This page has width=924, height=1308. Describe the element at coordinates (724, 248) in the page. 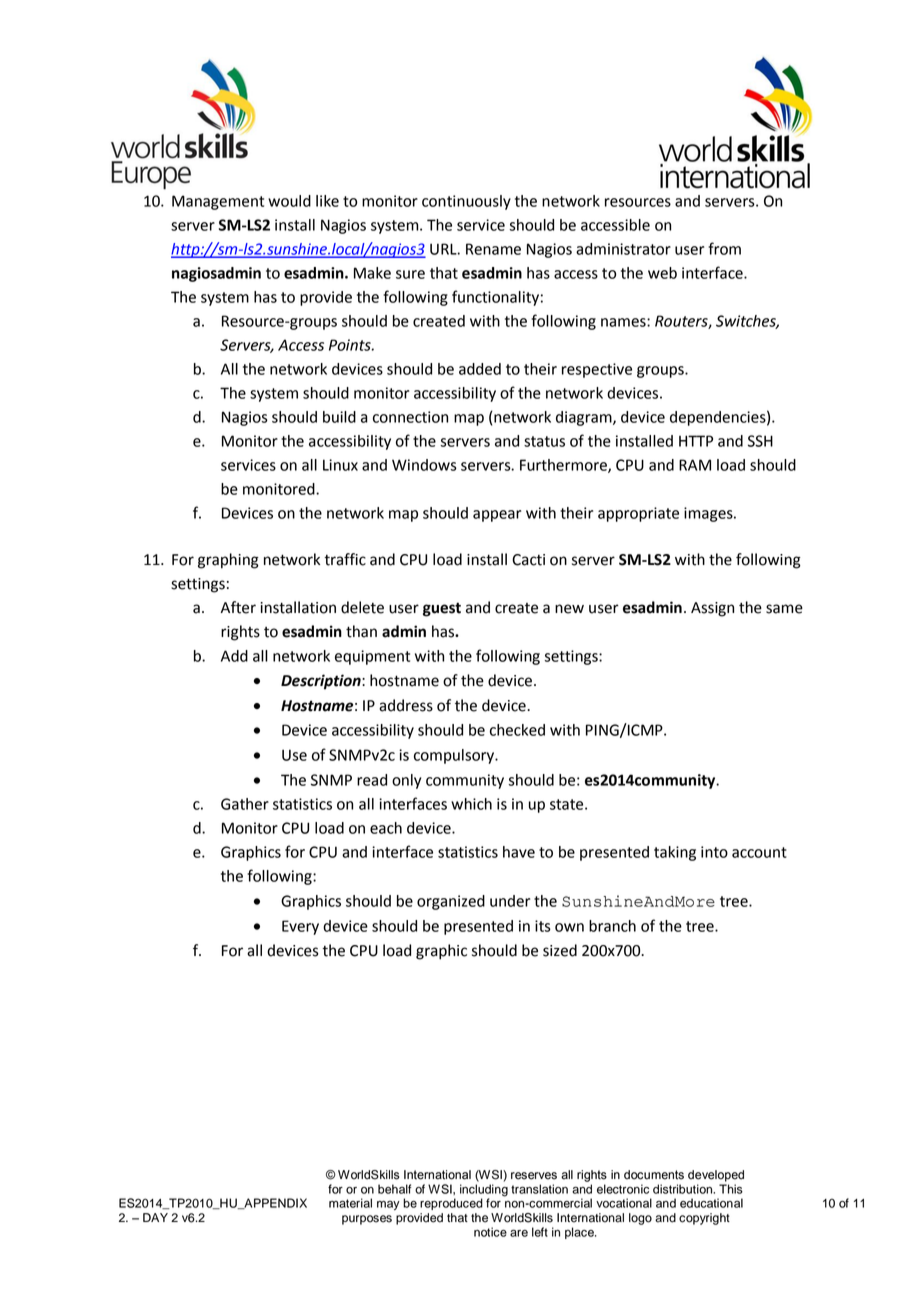

I see `from` at that location.
